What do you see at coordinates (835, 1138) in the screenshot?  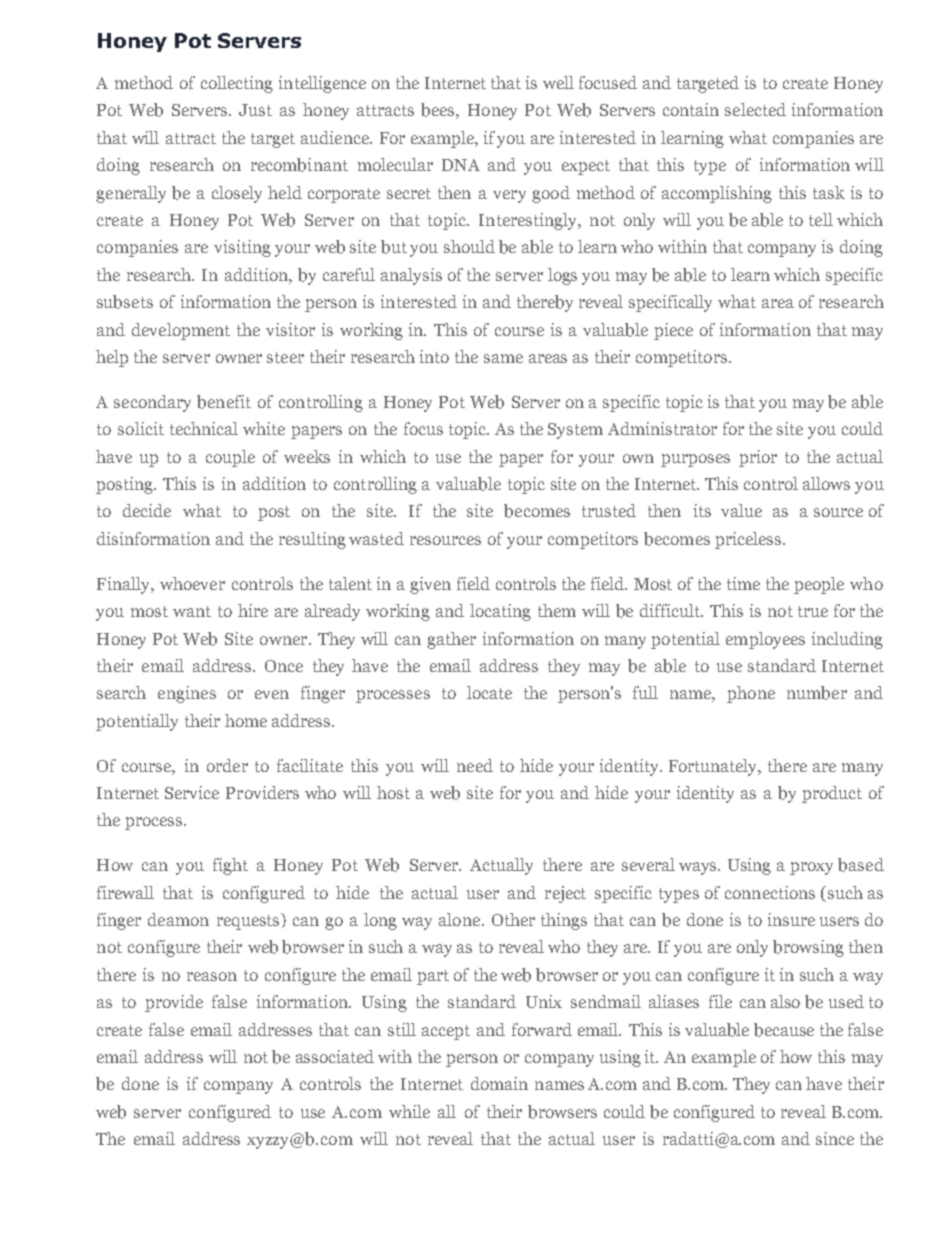 I see `since` at bounding box center [835, 1138].
